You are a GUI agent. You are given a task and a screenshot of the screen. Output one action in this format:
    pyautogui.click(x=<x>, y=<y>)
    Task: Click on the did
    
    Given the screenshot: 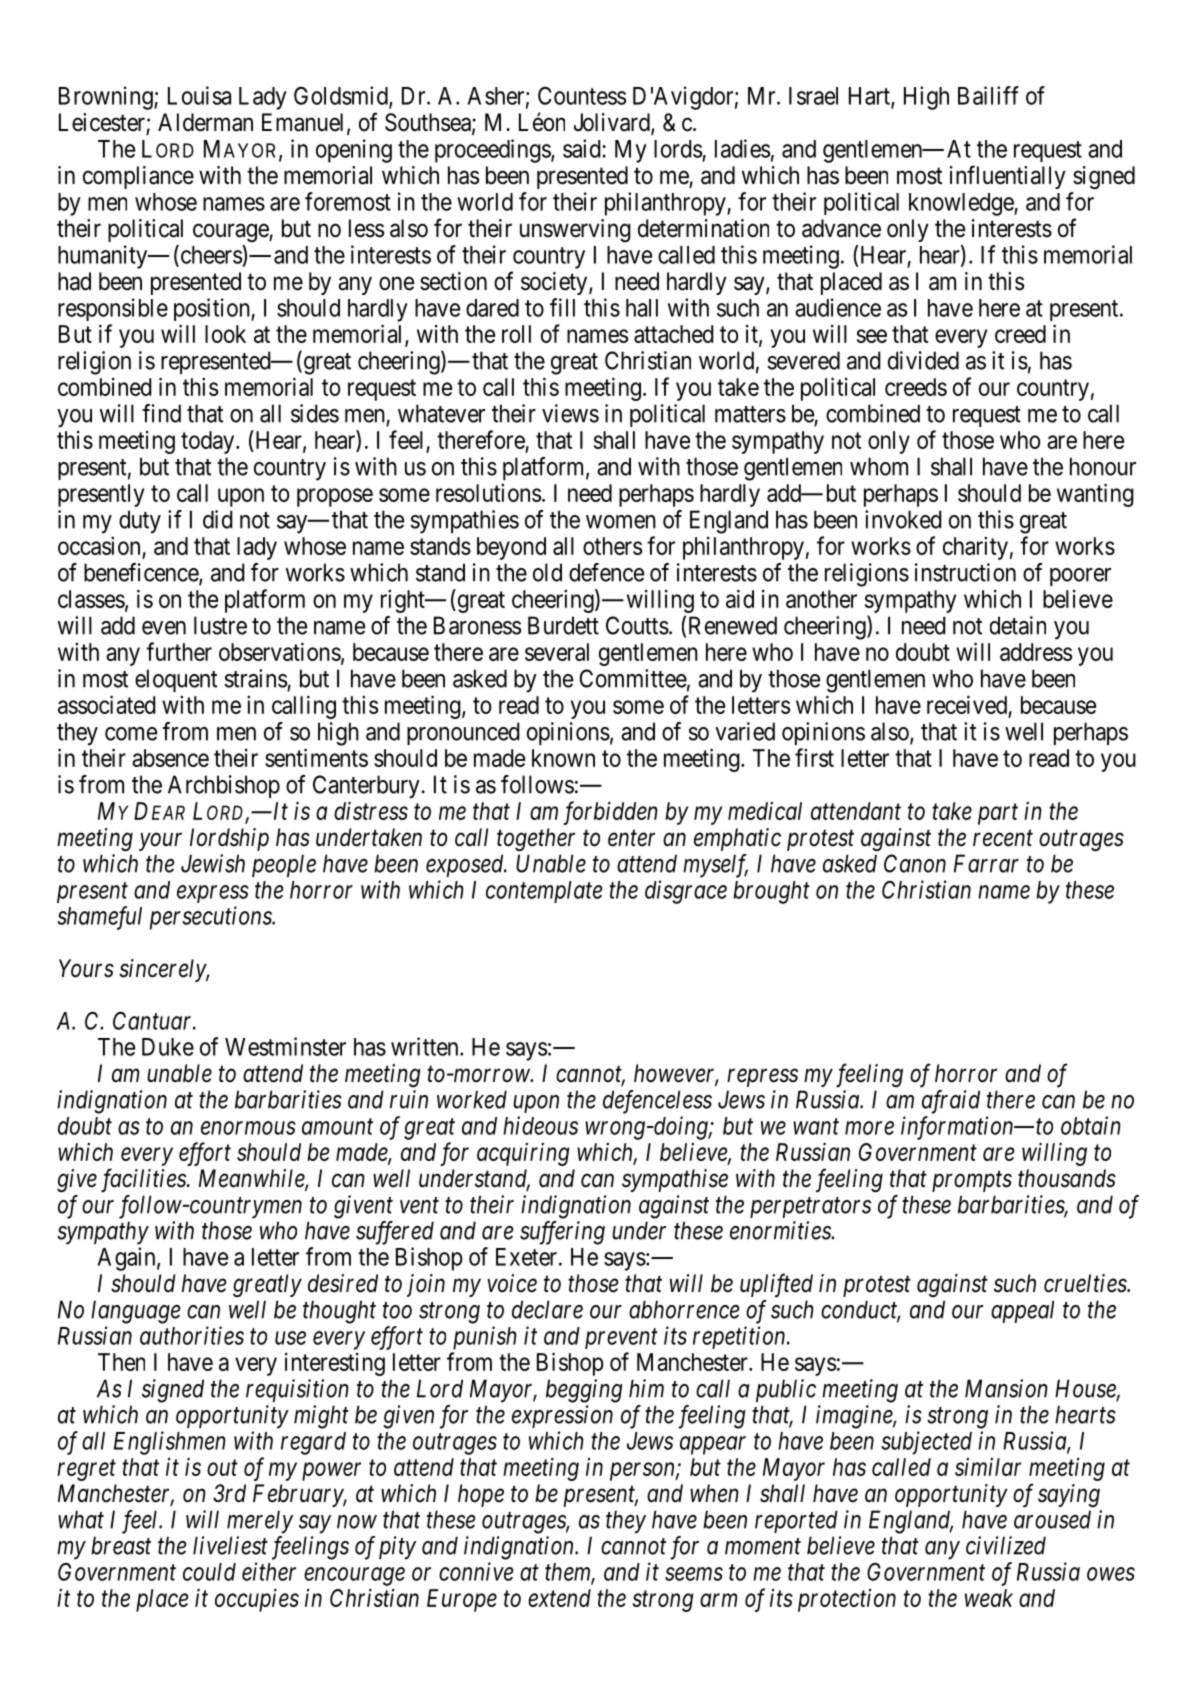 What is the action you would take?
    pyautogui.click(x=218, y=519)
